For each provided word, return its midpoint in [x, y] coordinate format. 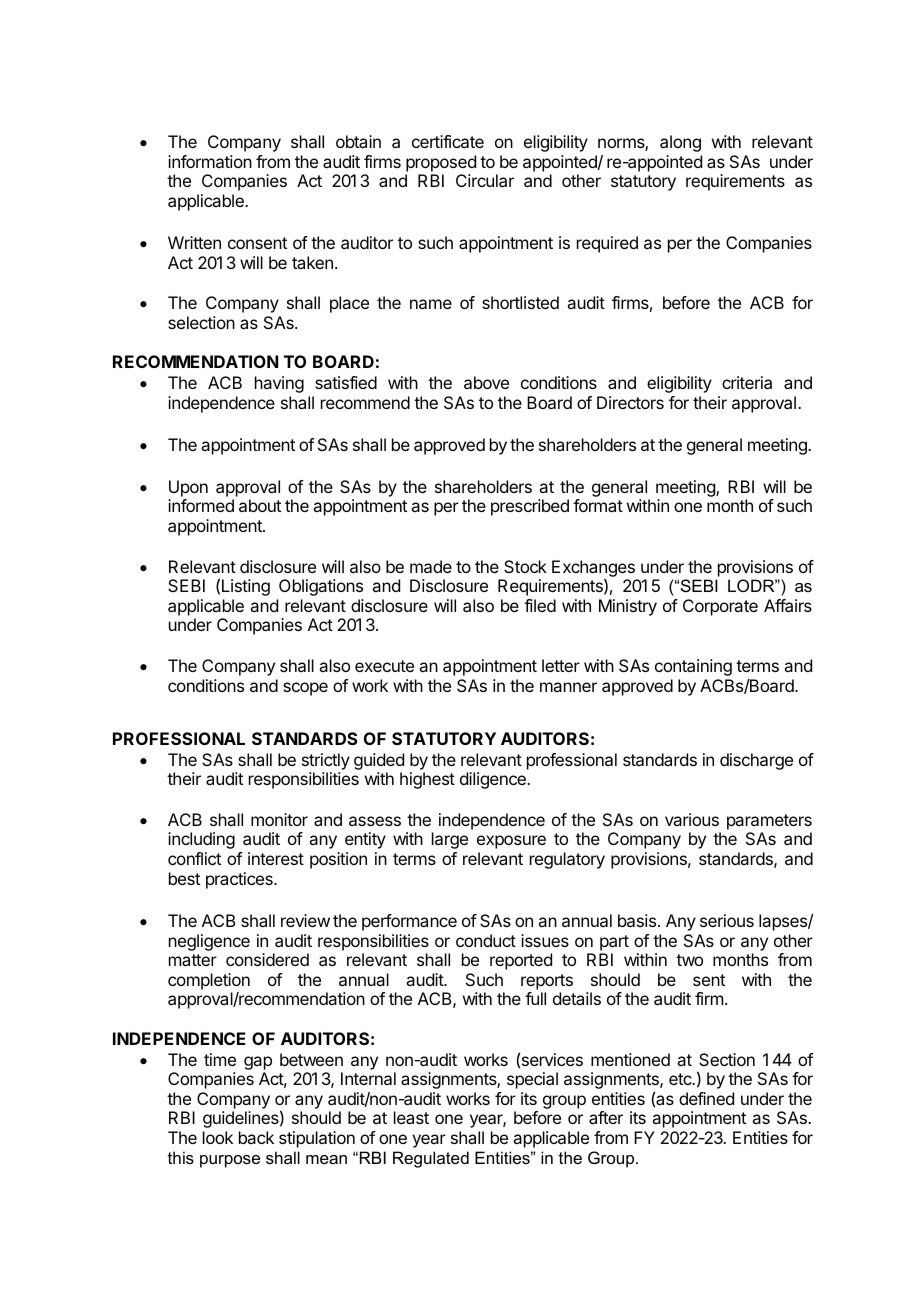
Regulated [431, 1159]
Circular [485, 180]
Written [194, 242]
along [680, 143]
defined [706, 1098]
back [256, 1137]
